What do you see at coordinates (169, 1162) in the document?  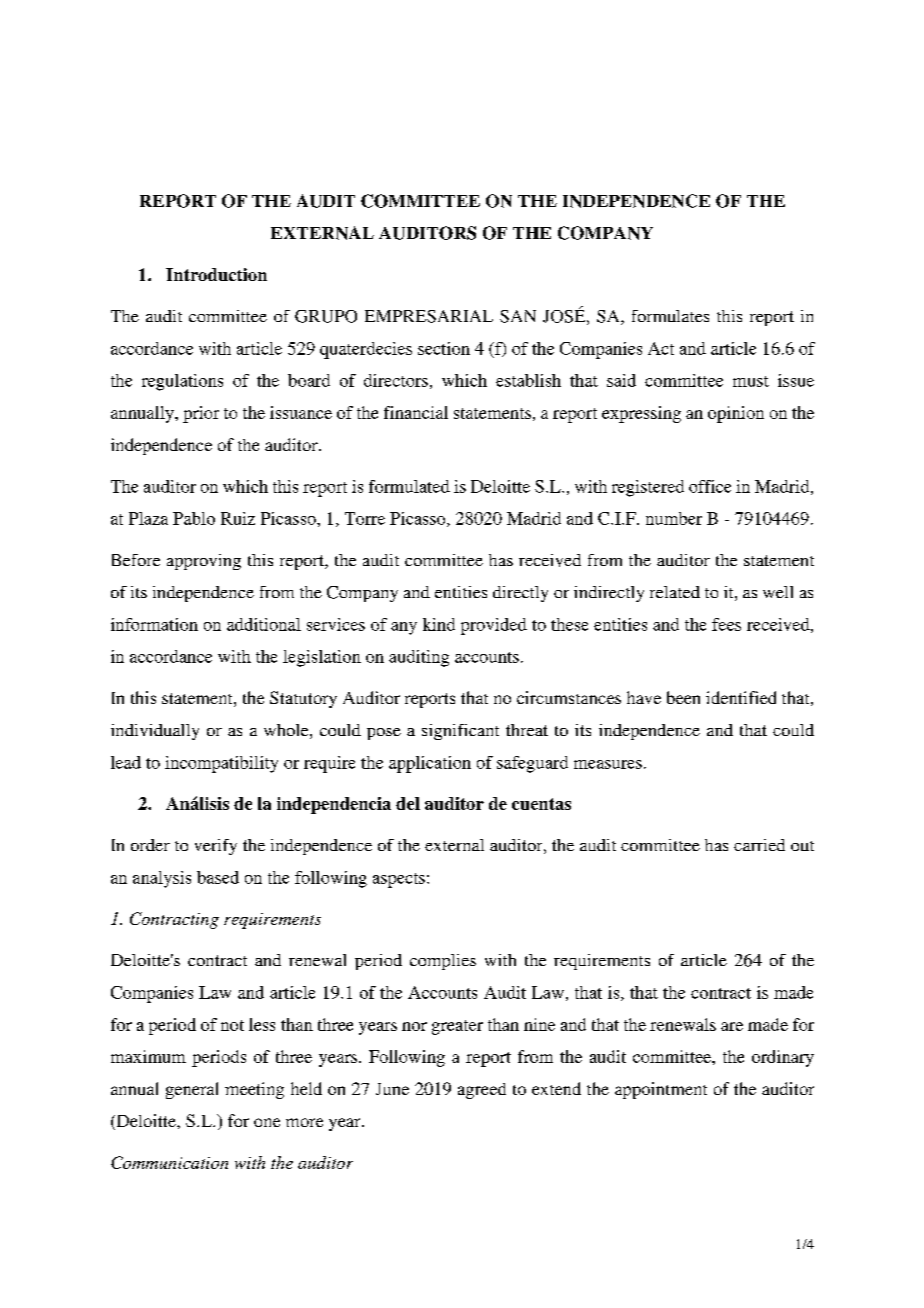 I see `Communication` at bounding box center [169, 1162].
